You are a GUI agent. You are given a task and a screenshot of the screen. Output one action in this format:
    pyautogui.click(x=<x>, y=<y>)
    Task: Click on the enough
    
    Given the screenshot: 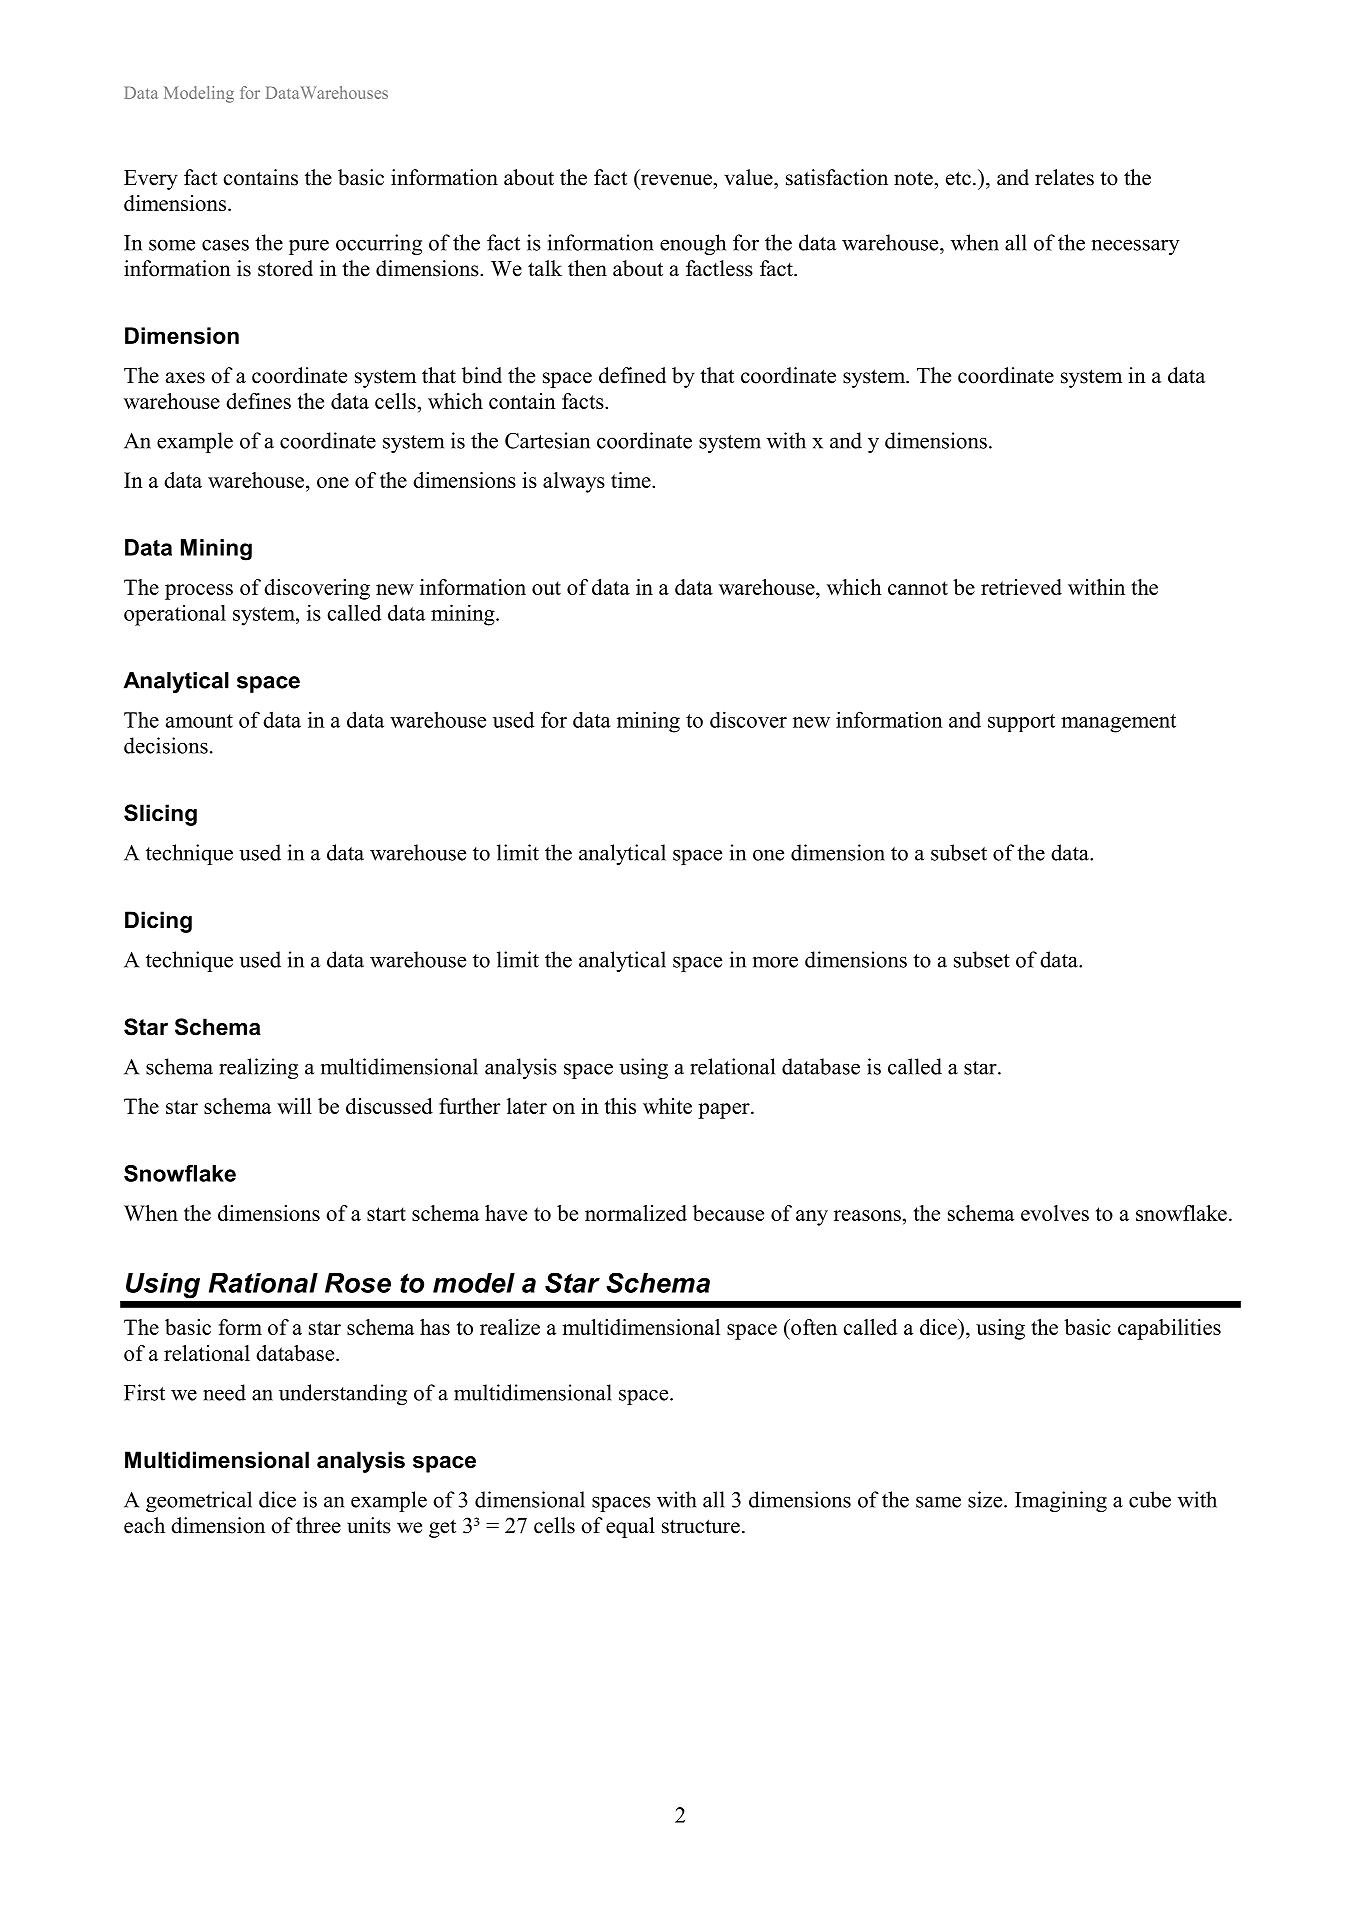 What is the action you would take?
    pyautogui.click(x=693, y=244)
